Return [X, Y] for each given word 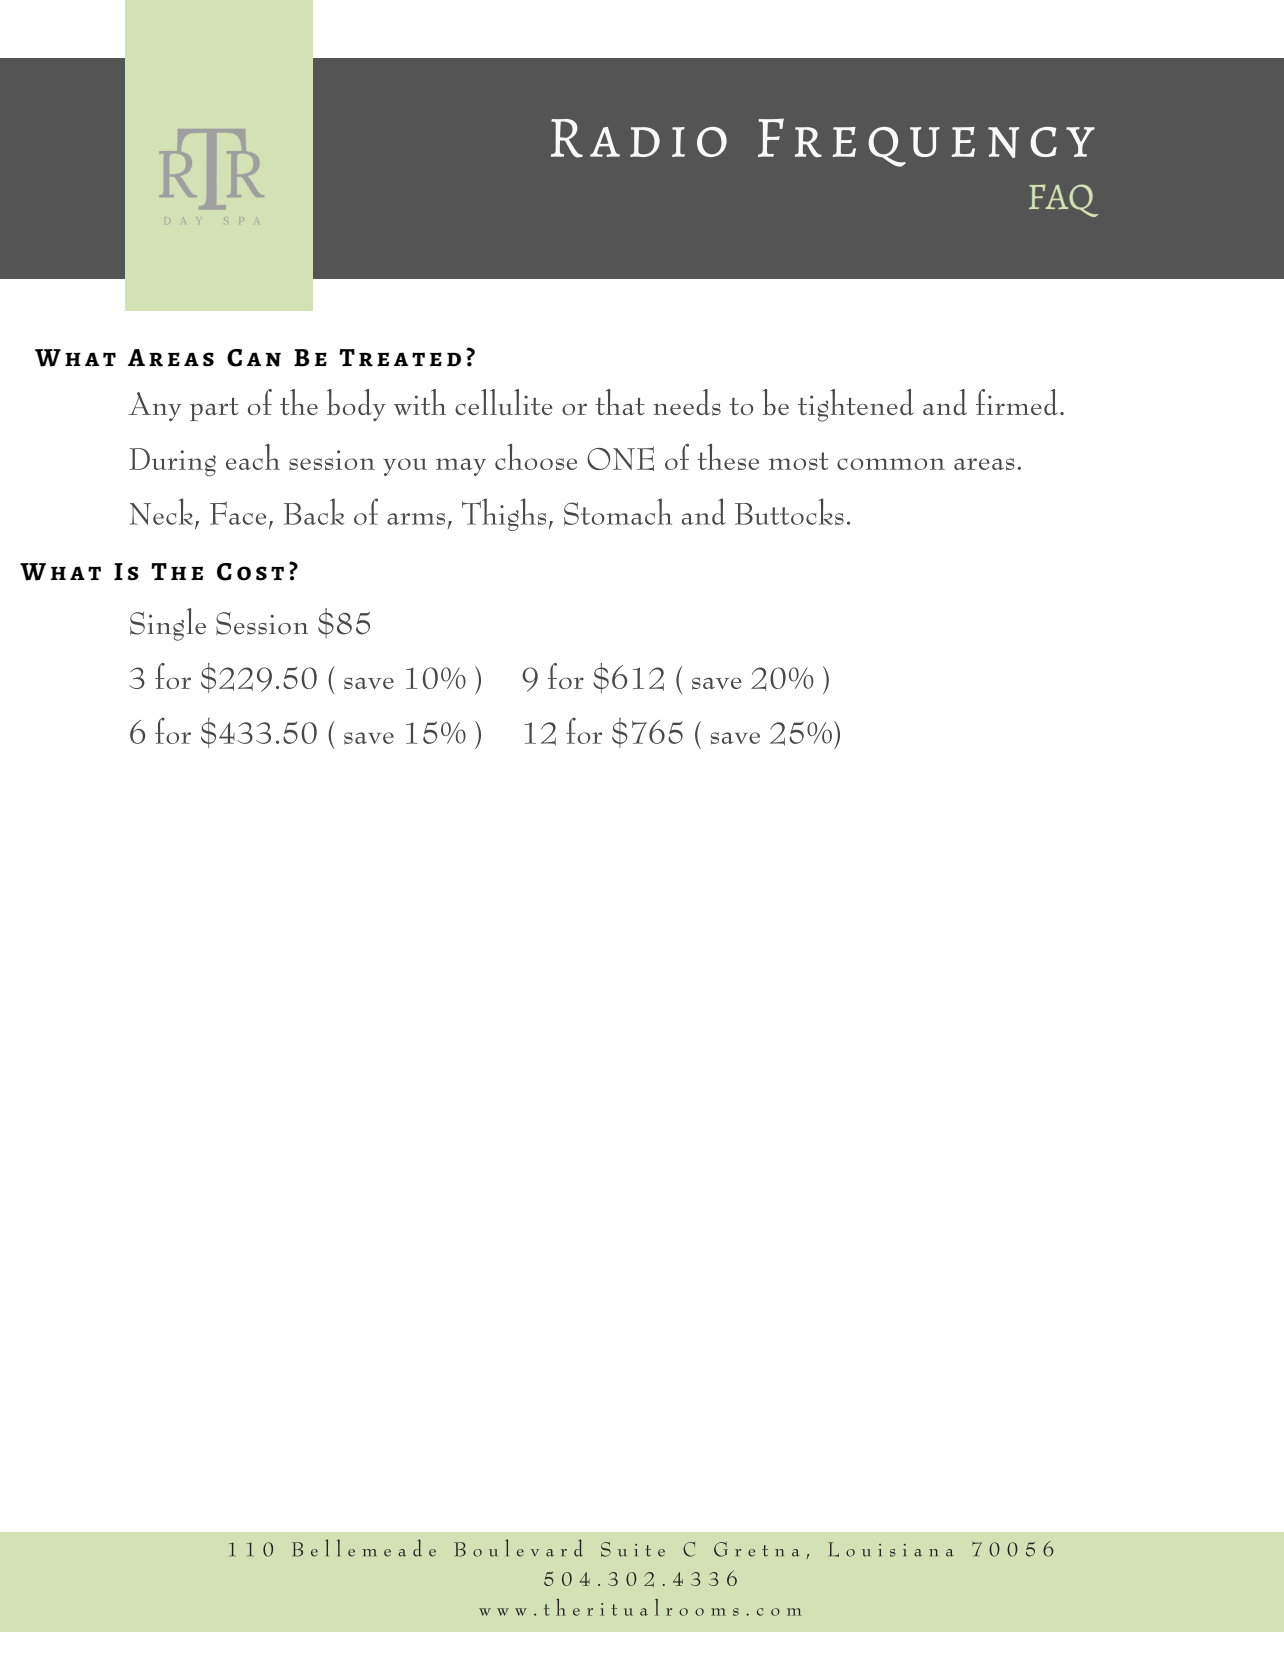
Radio [639, 138]
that [620, 402]
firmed [1017, 402]
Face [238, 513]
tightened [856, 405]
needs [687, 402]
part [214, 409]
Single [168, 624]
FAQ [1063, 200]
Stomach [618, 512]
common [891, 464]
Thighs [504, 514]
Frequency [926, 142]
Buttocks [789, 511]
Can [254, 358]
